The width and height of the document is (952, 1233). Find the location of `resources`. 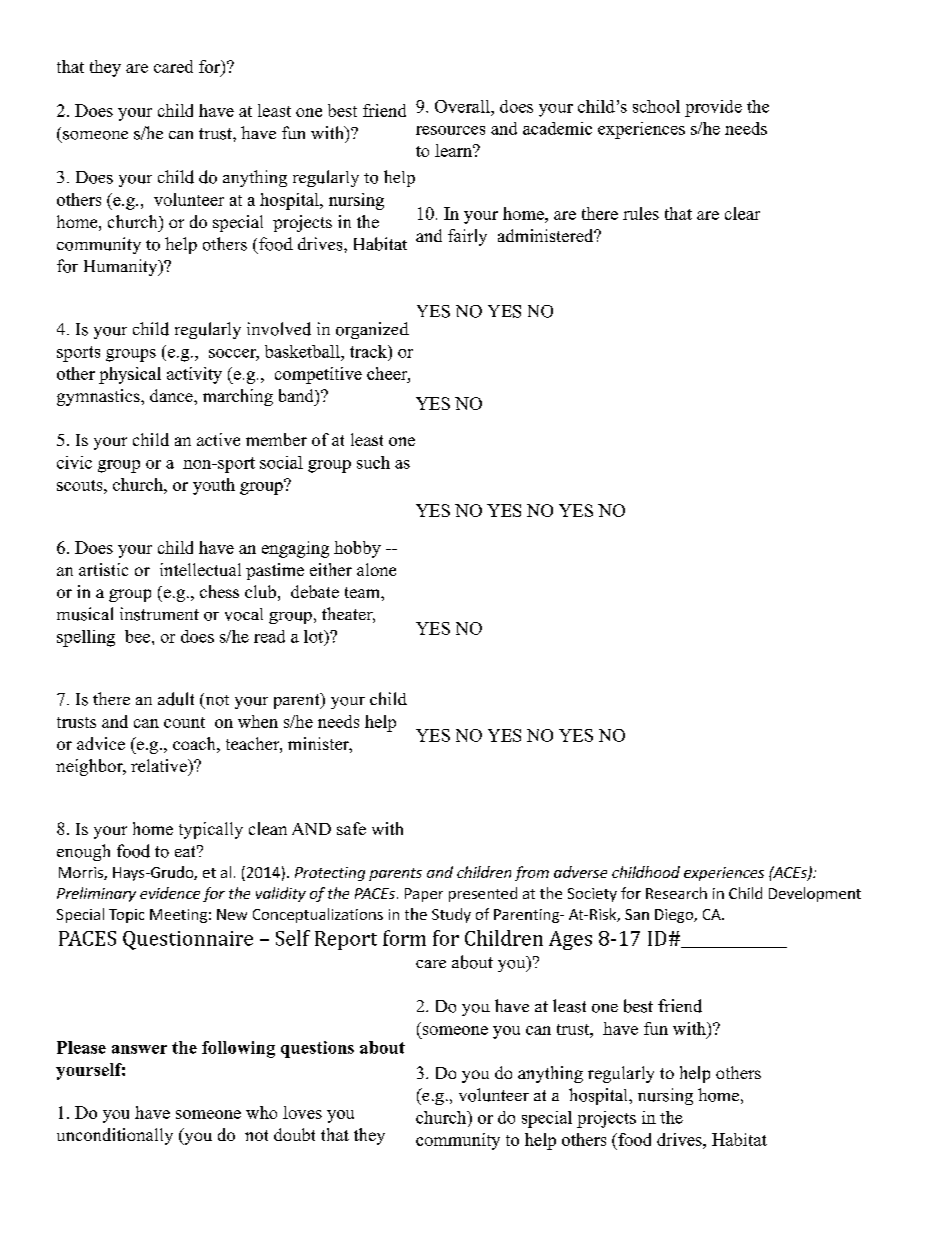

resources is located at coordinates (450, 130).
